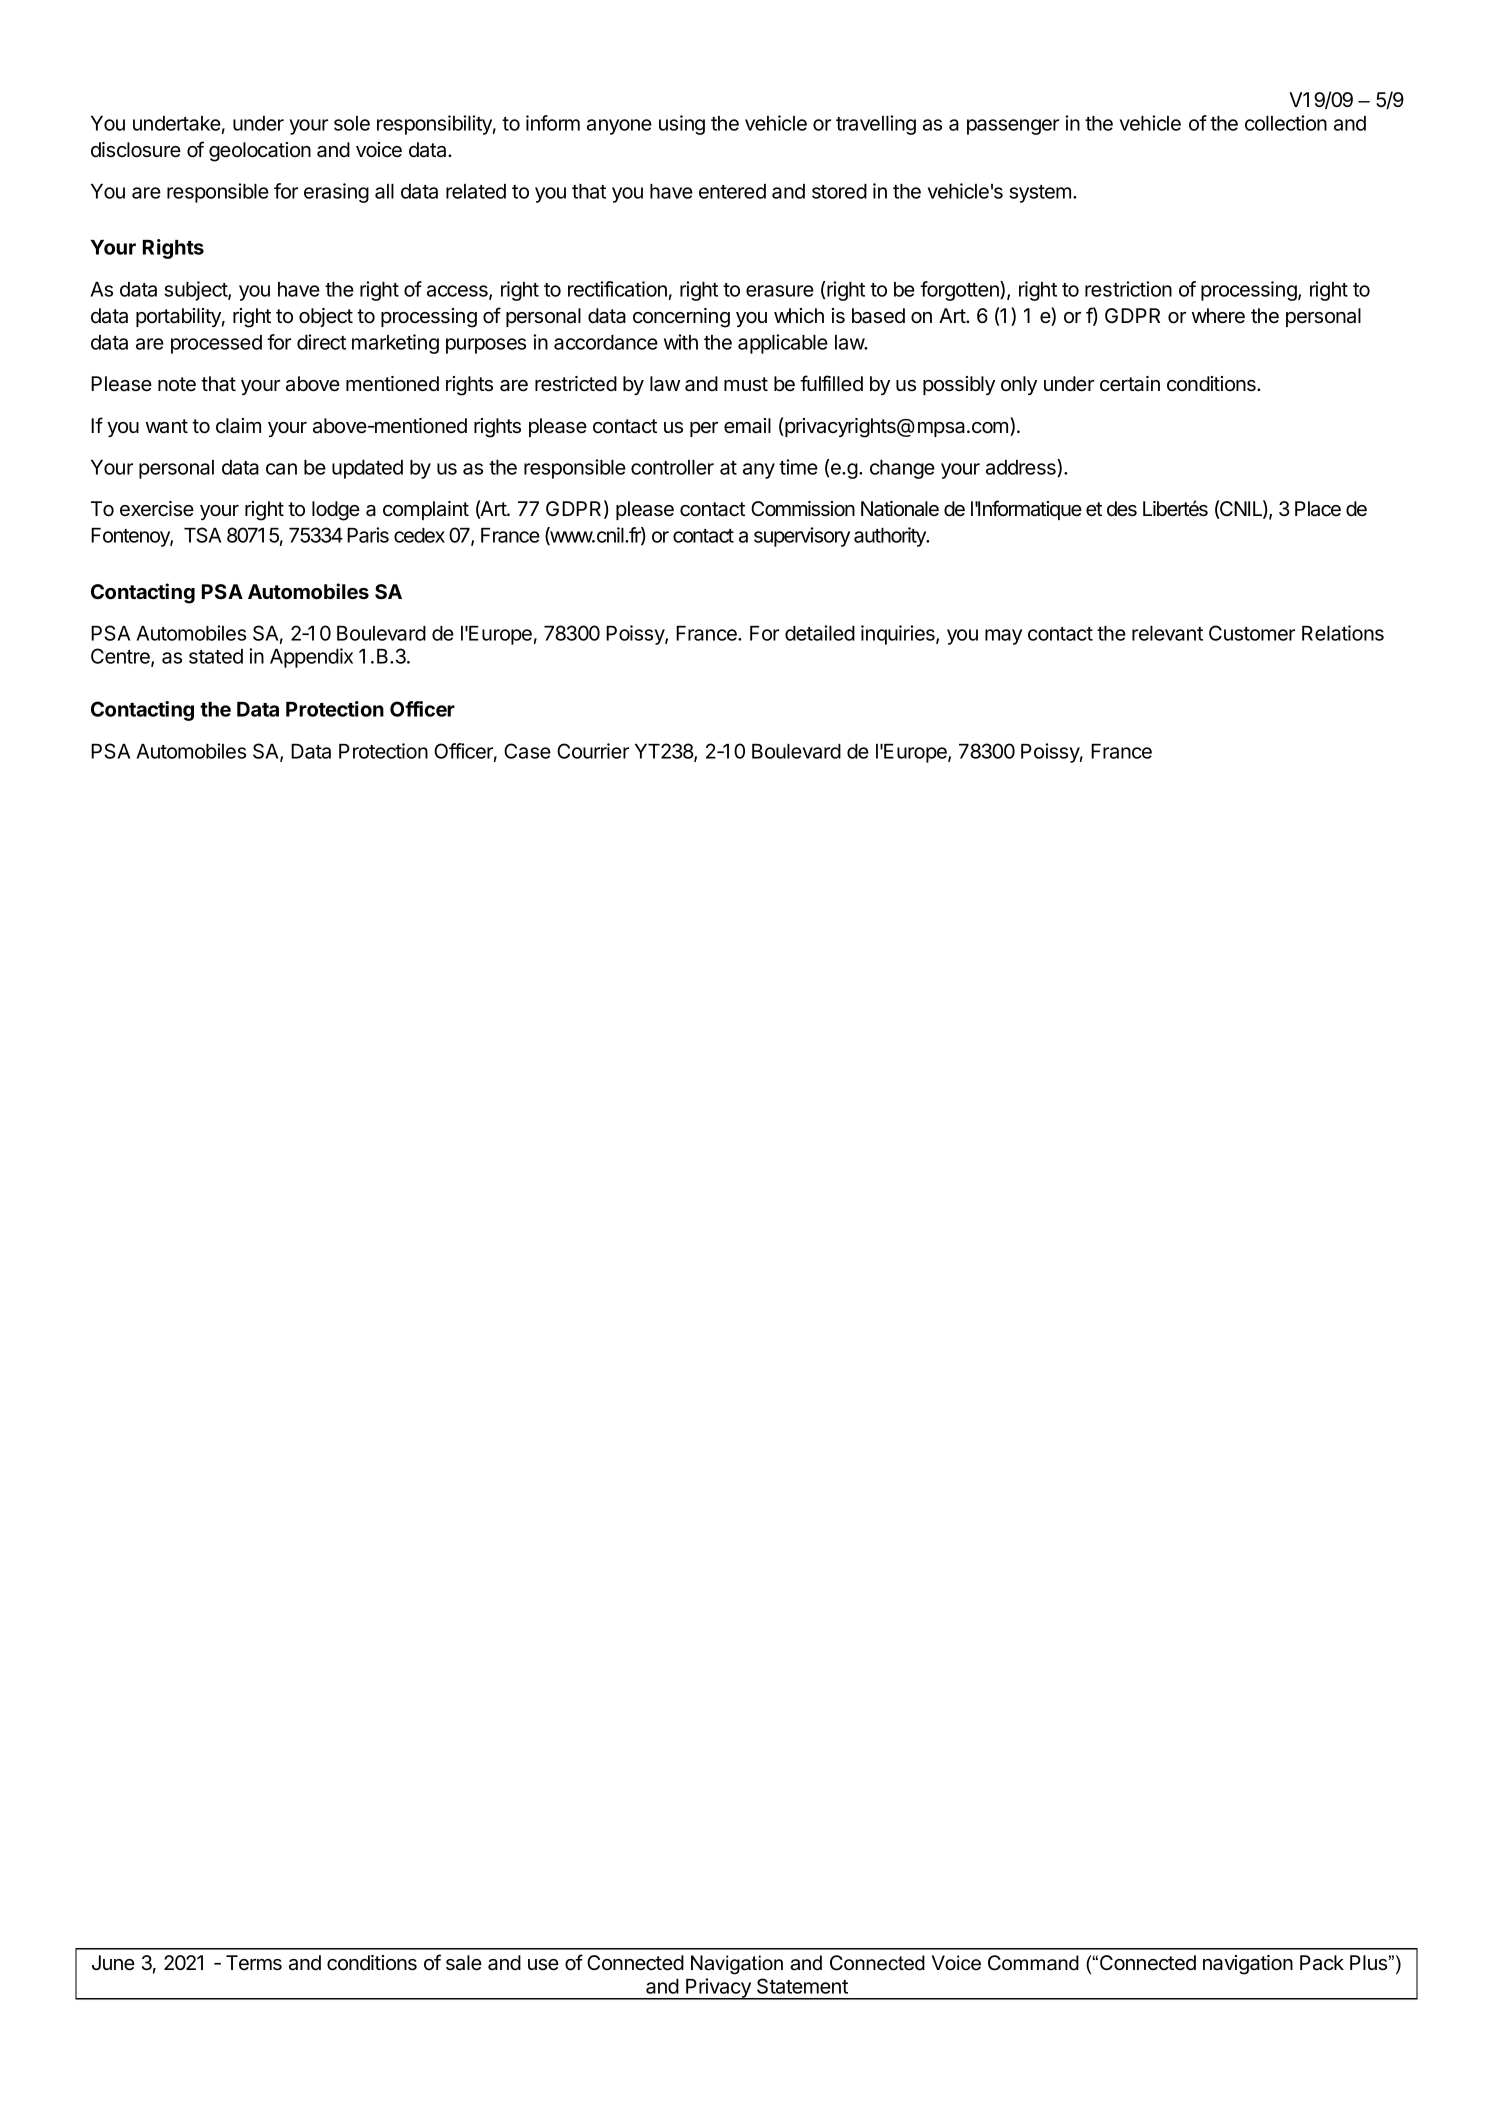 The width and height of the screenshot is (1493, 2111). Describe the element at coordinates (1252, 633) in the screenshot. I see `Customer` at that location.
